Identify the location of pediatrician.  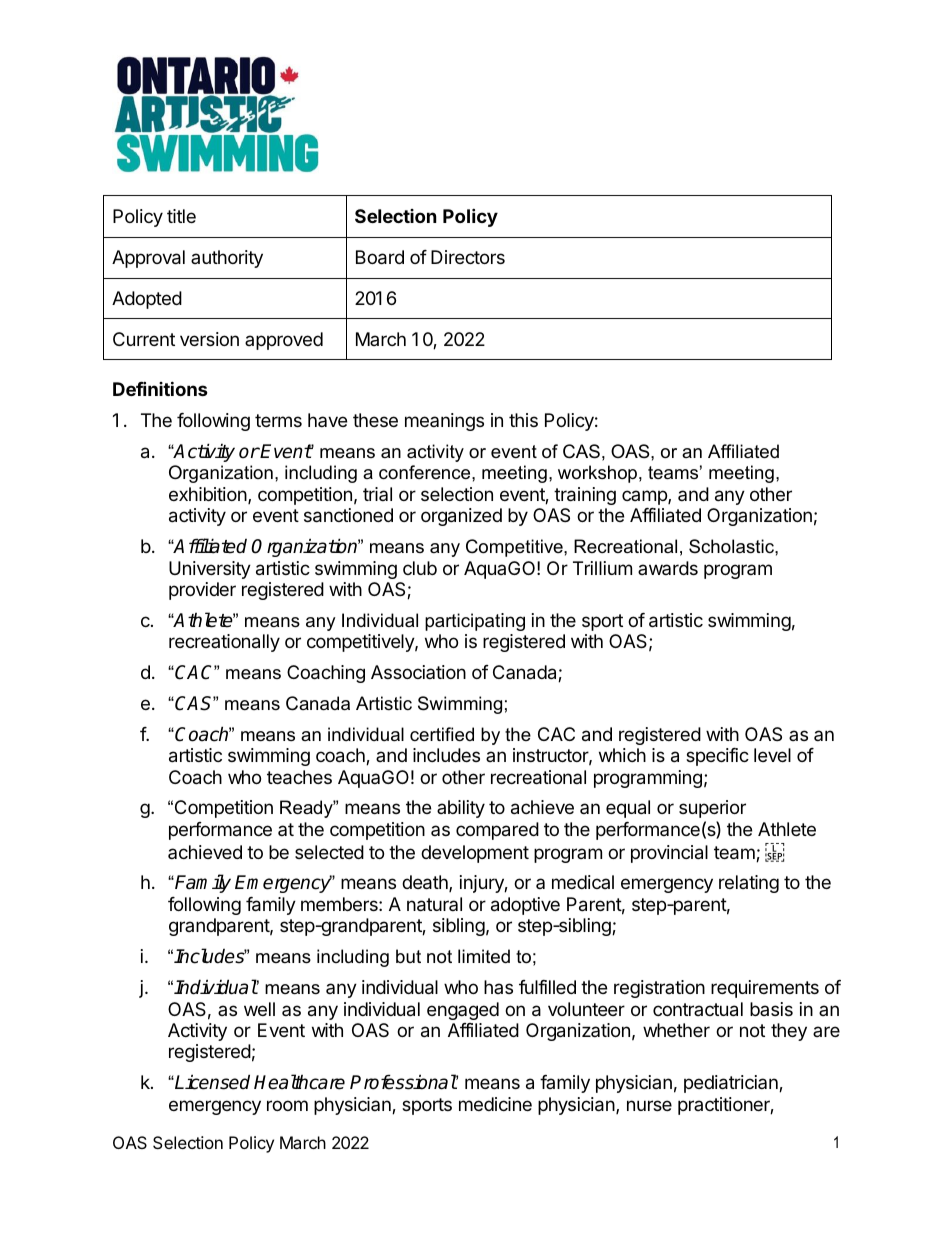
(732, 1084).
